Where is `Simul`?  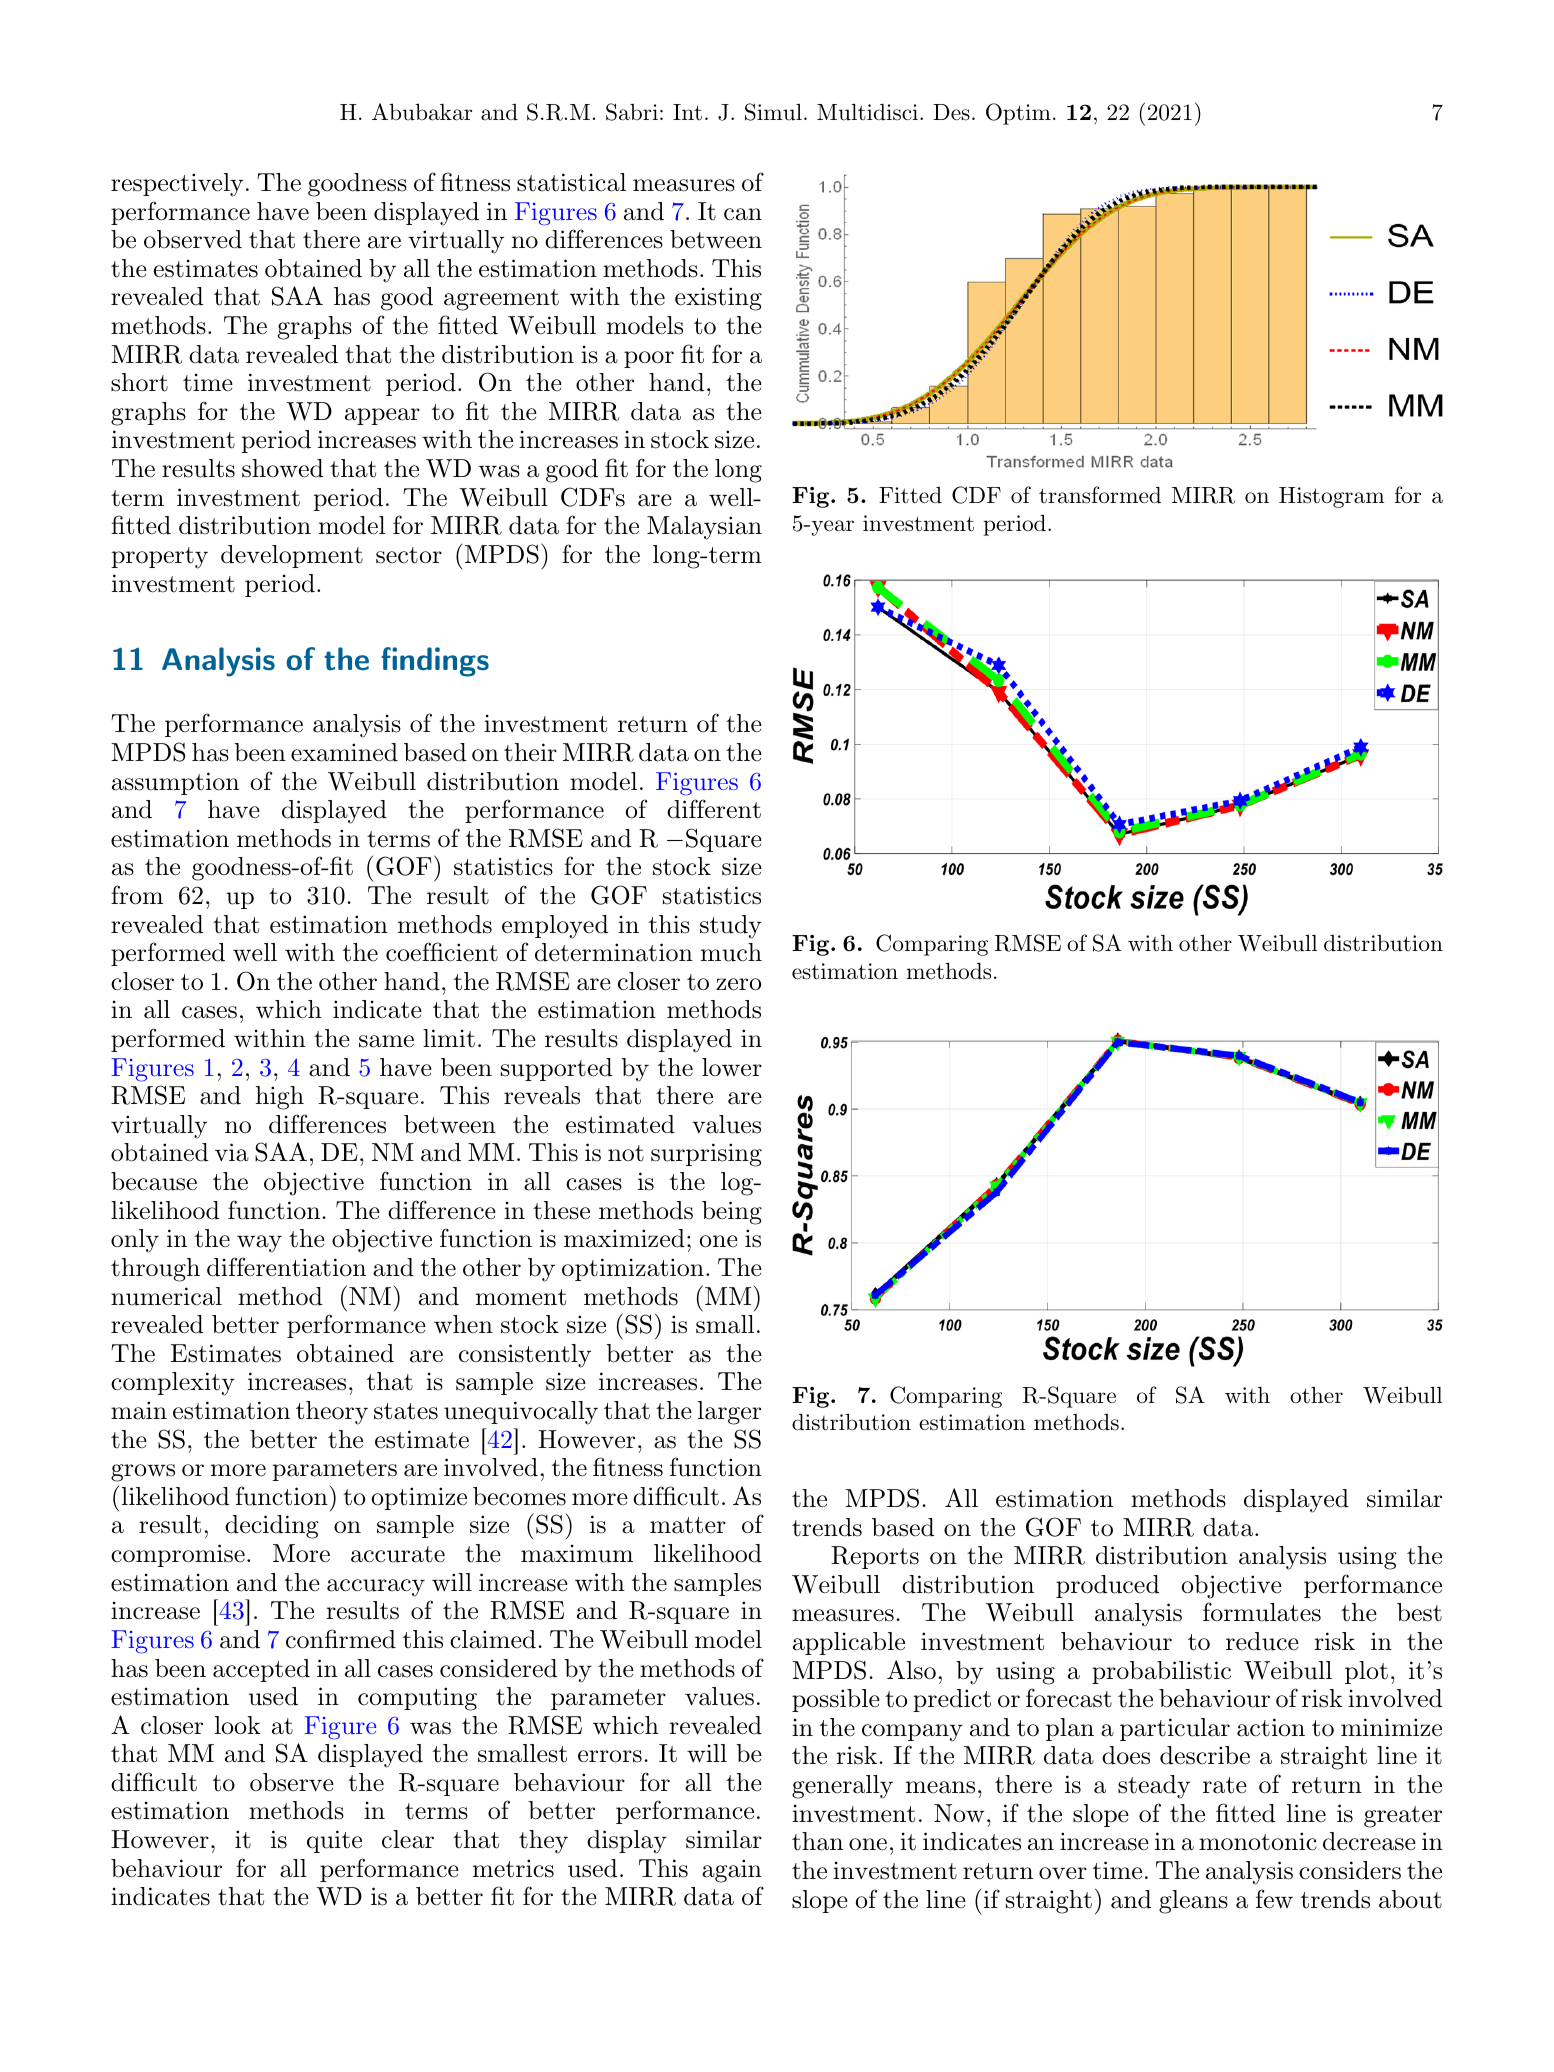 Simul is located at coordinates (773, 112).
